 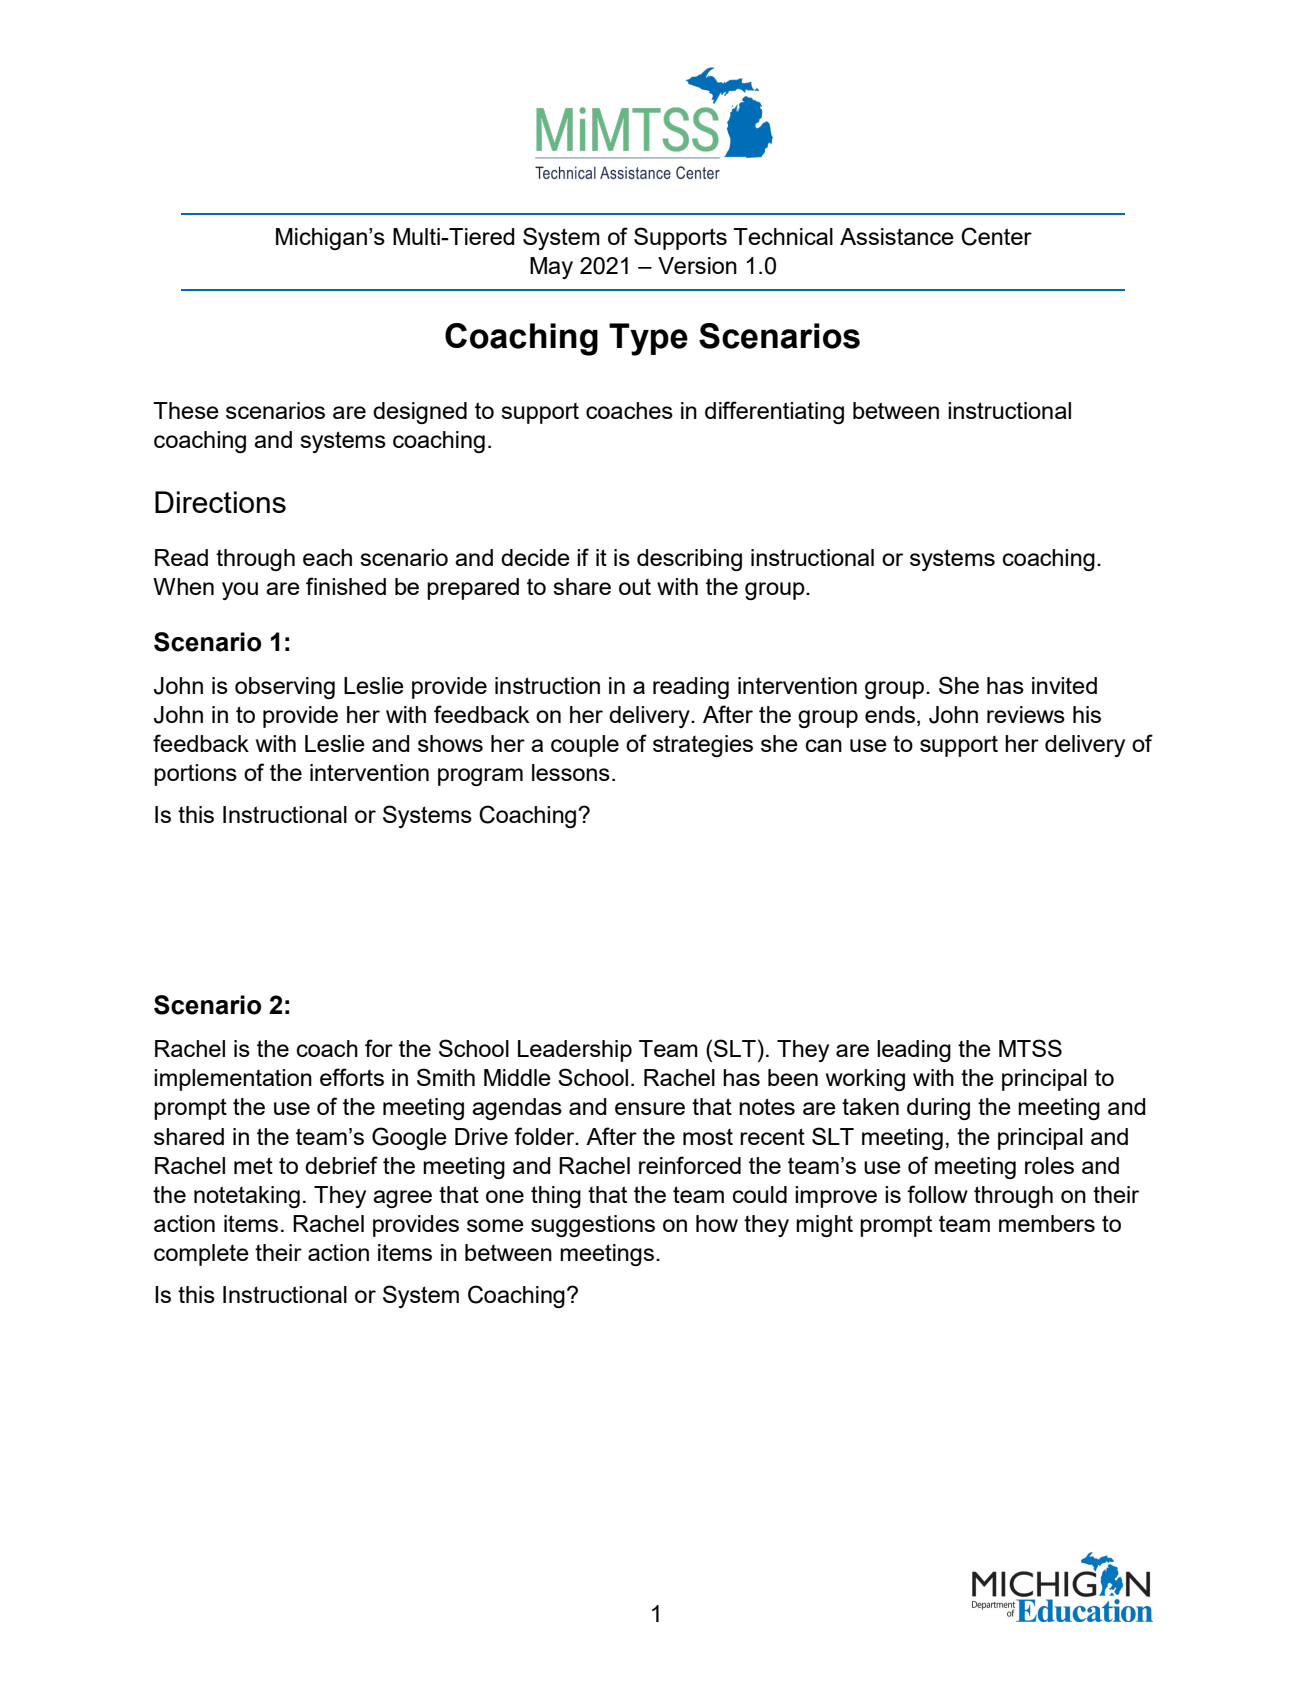 I want to click on suggestions, so click(x=593, y=1226).
